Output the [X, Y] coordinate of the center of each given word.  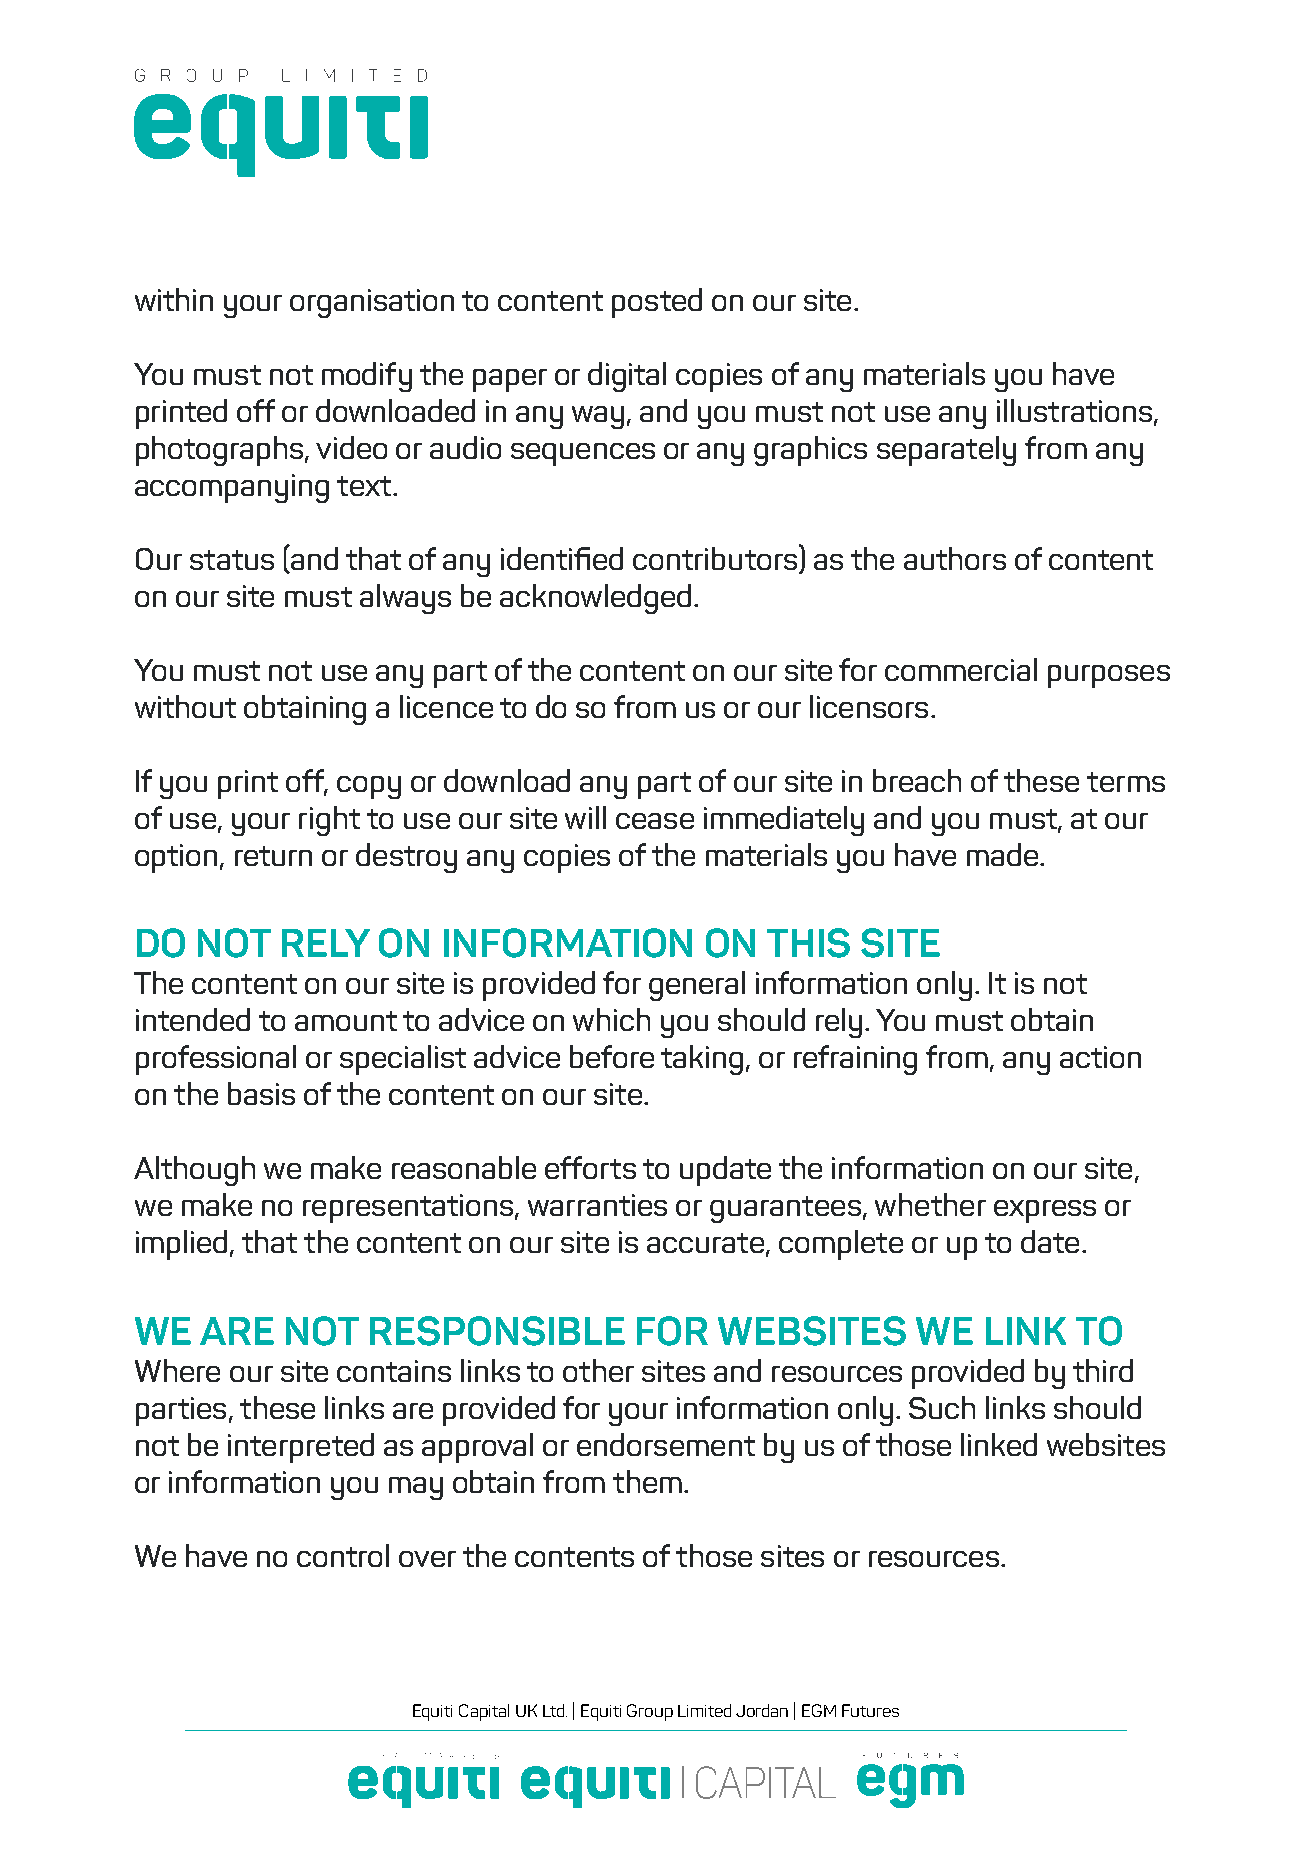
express [1045, 1211]
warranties [597, 1205]
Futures [870, 1710]
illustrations [1076, 412]
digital [627, 377]
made [1004, 854]
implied [181, 1245]
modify [367, 377]
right [329, 821]
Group [650, 1712]
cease [655, 821]
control [343, 1555]
